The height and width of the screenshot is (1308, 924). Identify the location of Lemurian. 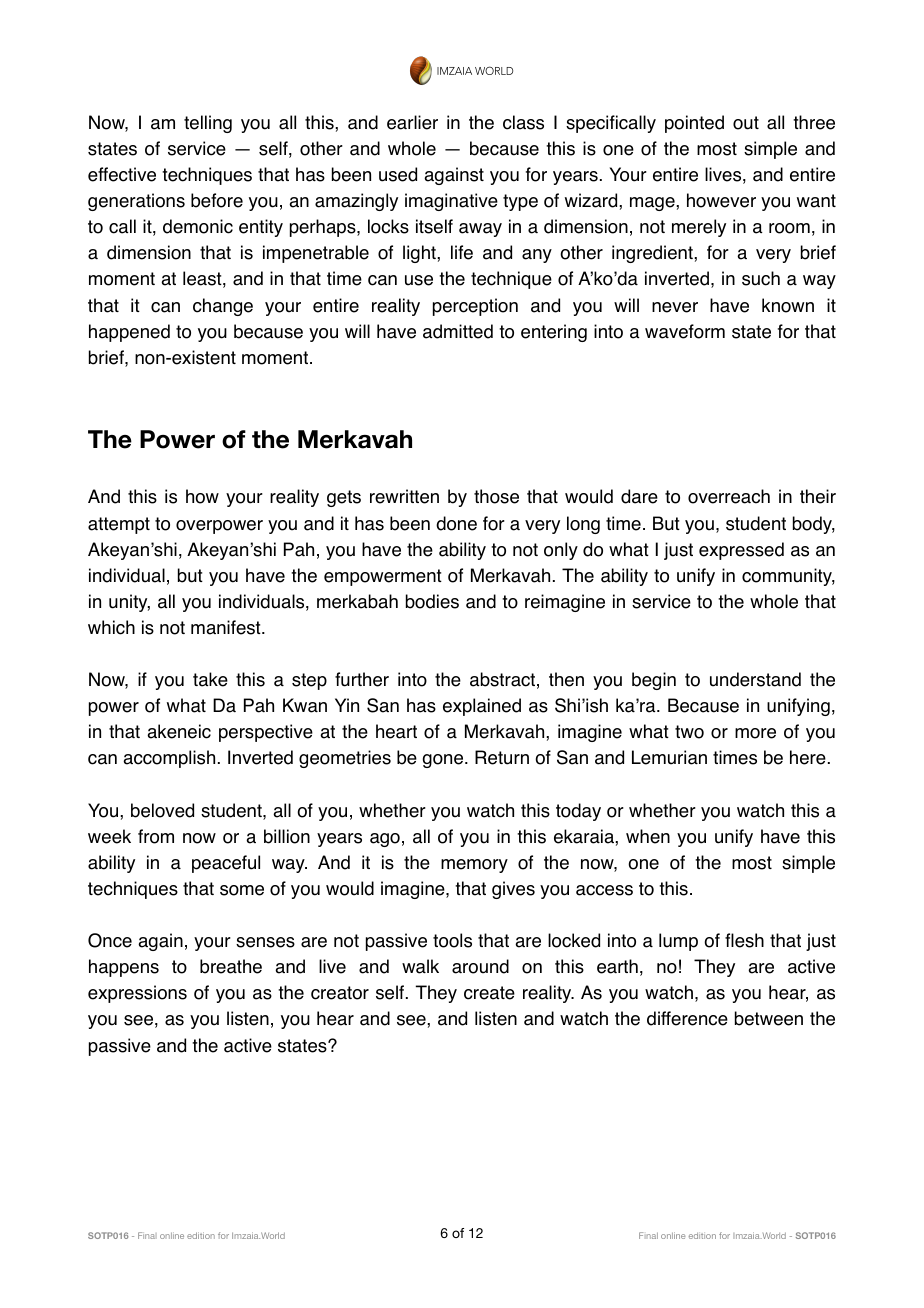
(669, 757).
